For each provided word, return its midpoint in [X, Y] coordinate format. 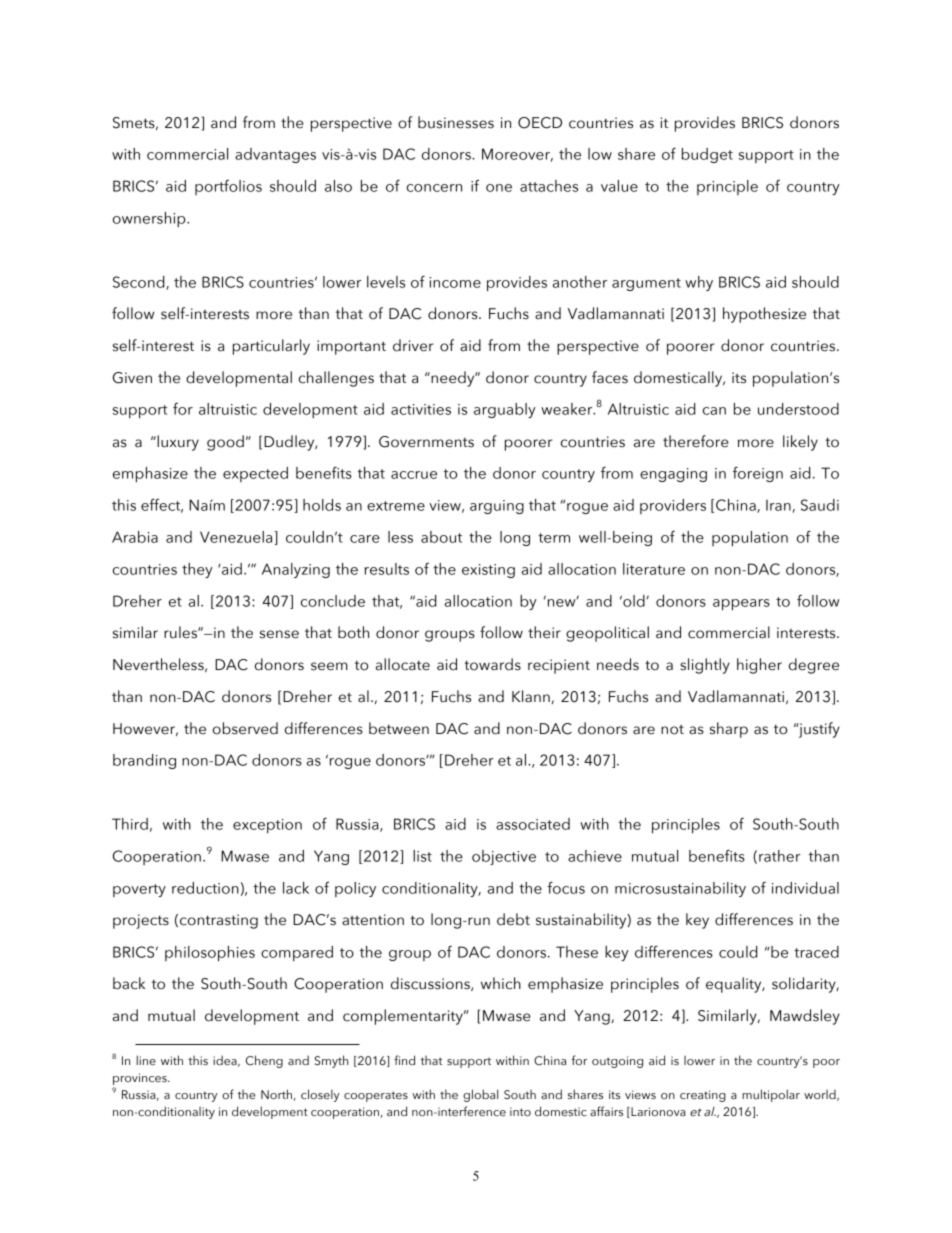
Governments [426, 442]
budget [707, 155]
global [480, 1095]
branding [144, 761]
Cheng [264, 1061]
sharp [729, 730]
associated [533, 824]
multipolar [771, 1095]
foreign [758, 474]
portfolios [228, 187]
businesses [456, 122]
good [225, 443]
